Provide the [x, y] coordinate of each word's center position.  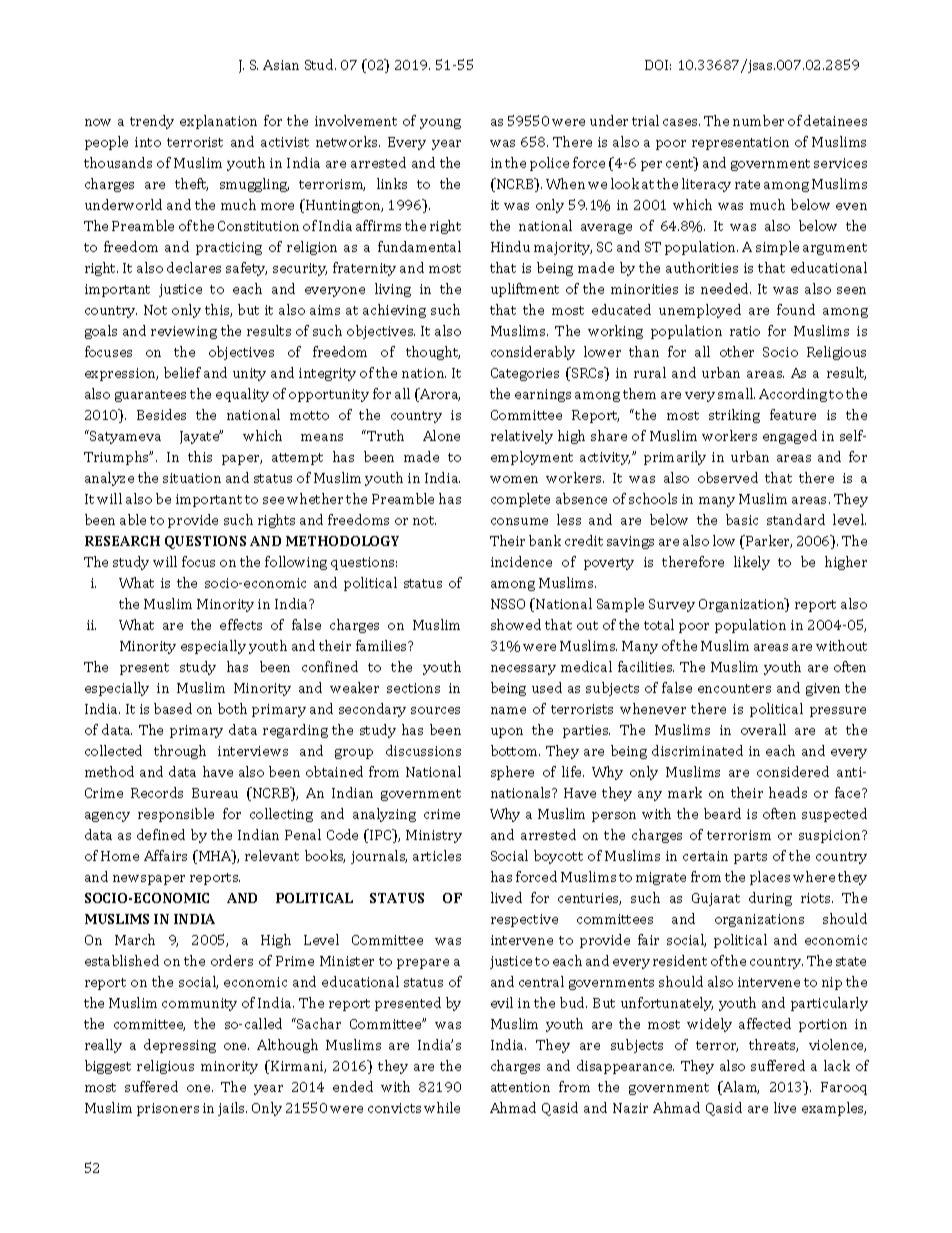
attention [520, 1087]
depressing [180, 1046]
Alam [740, 1088]
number [758, 120]
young [440, 124]
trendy [152, 122]
